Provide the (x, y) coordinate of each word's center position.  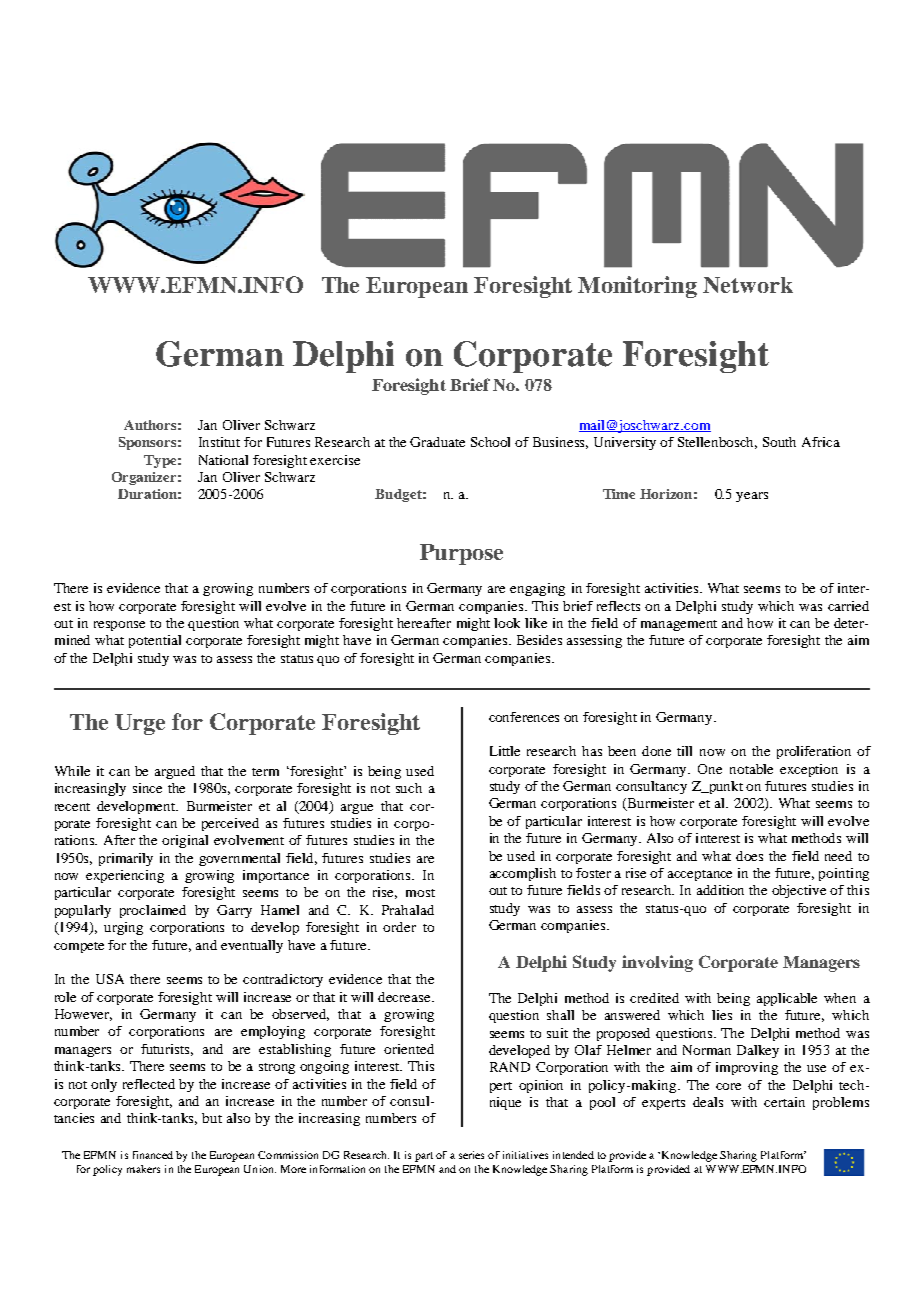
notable (751, 769)
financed (153, 1155)
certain (784, 1102)
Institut (219, 442)
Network (748, 285)
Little (505, 751)
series (471, 1155)
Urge (140, 724)
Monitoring (637, 287)
